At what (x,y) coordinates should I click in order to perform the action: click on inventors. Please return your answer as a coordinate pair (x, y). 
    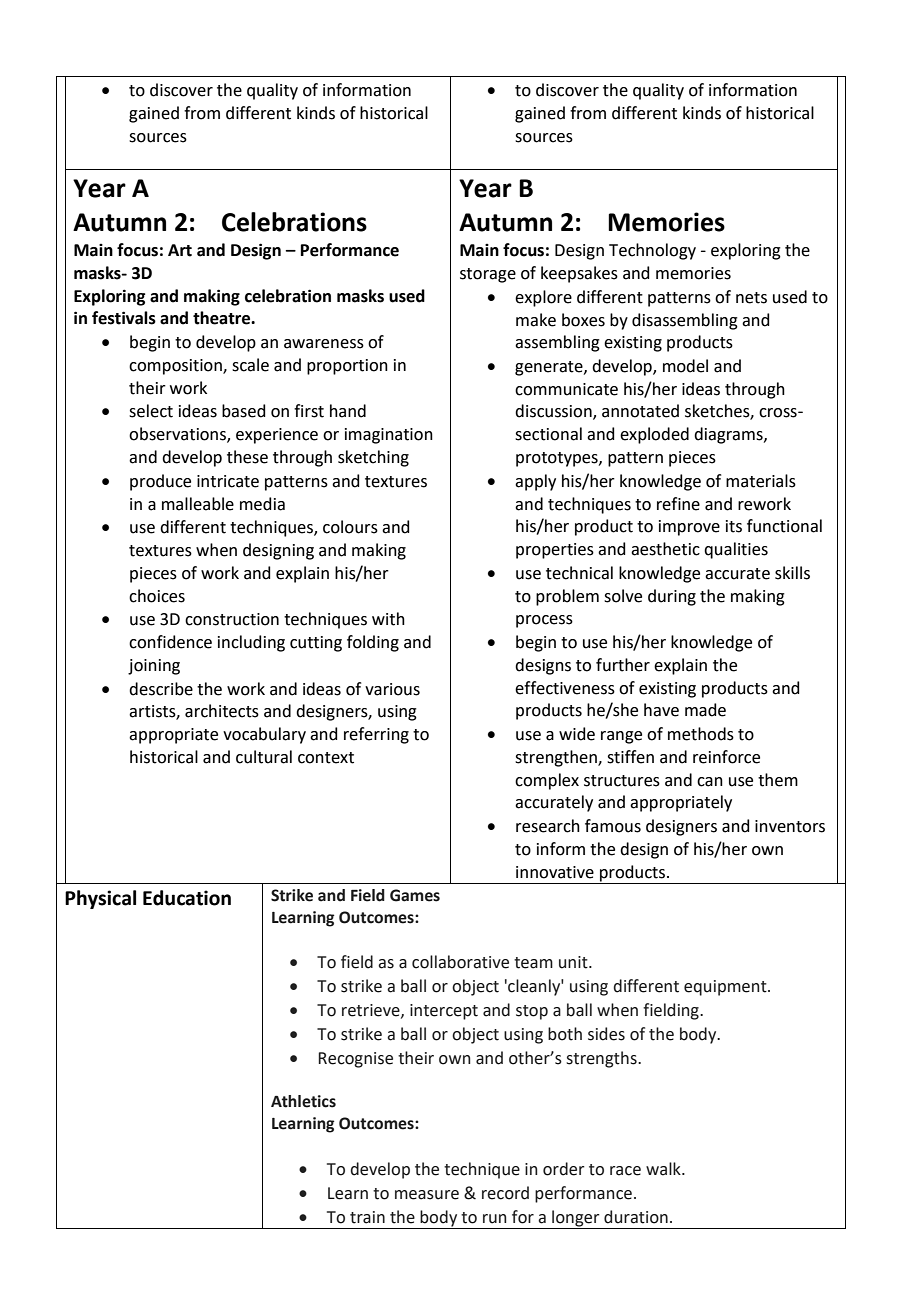
    Looking at the image, I should click on (790, 826).
